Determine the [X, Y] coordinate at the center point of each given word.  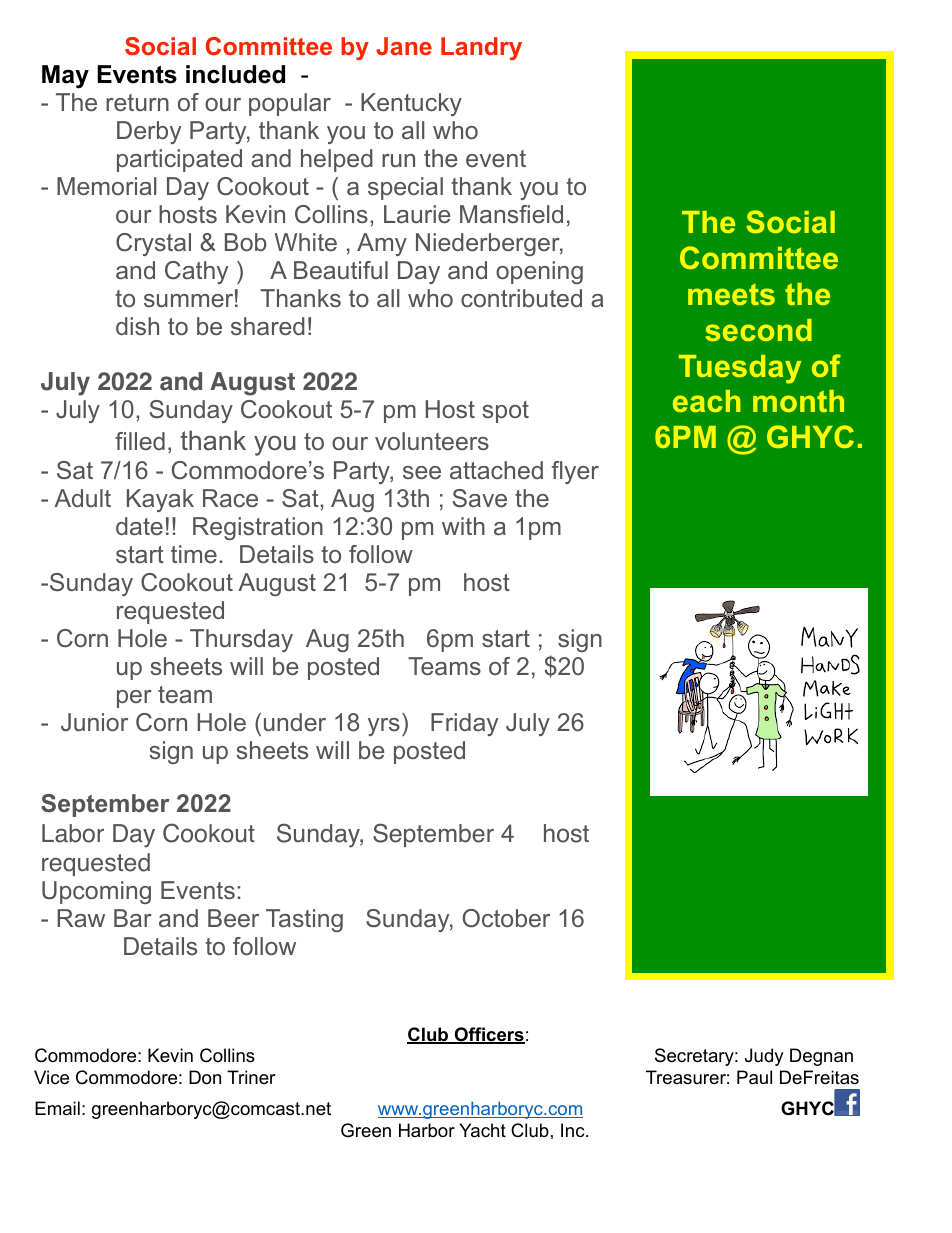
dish [137, 326]
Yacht [482, 1130]
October [506, 918]
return [137, 102]
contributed [521, 298]
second [758, 330]
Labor [73, 833]
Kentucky [411, 104]
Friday [464, 724]
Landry [481, 48]
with [463, 526]
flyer [575, 472]
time [194, 554]
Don [205, 1077]
